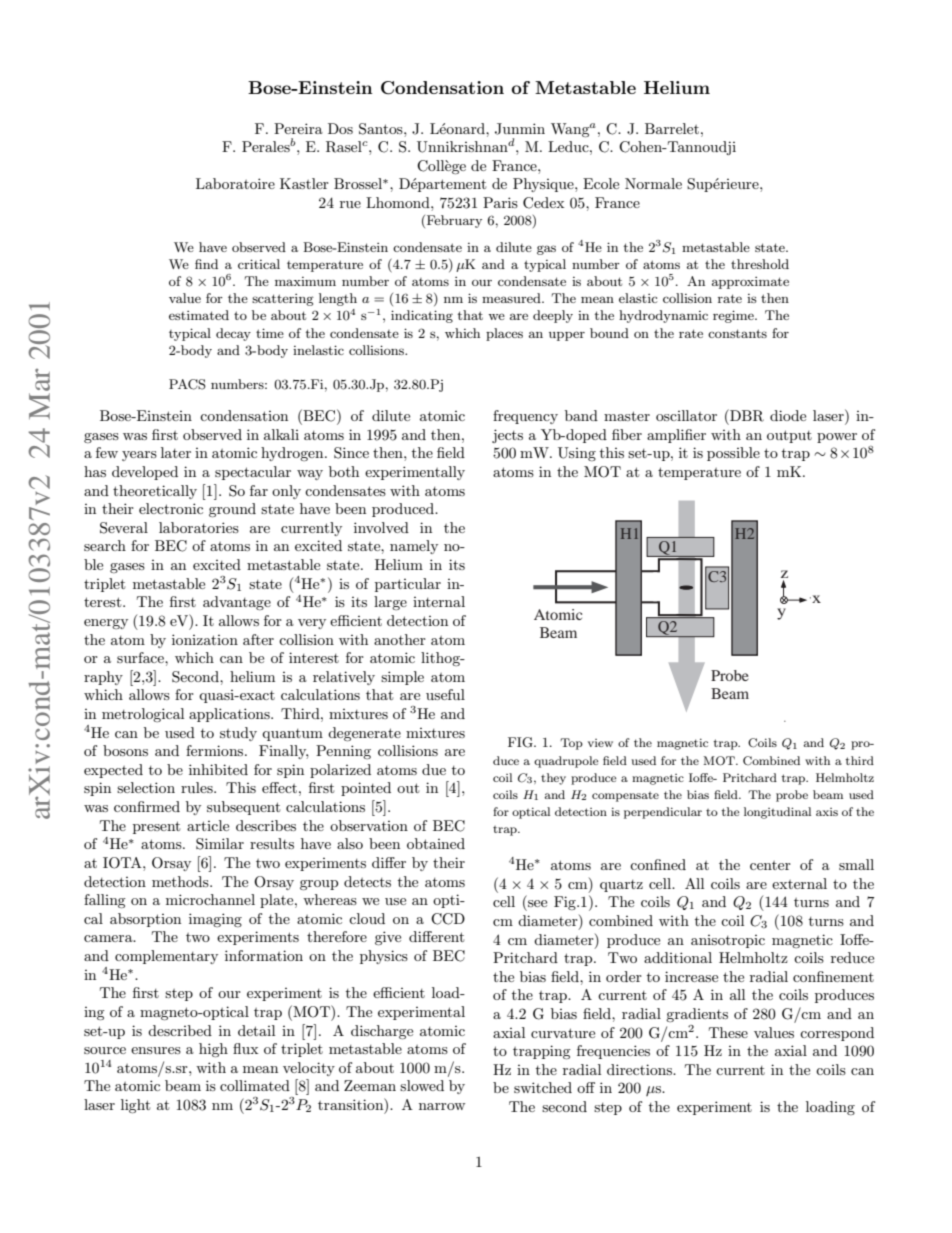  What do you see at coordinates (422, 1085) in the screenshot?
I see `slowed` at bounding box center [422, 1085].
